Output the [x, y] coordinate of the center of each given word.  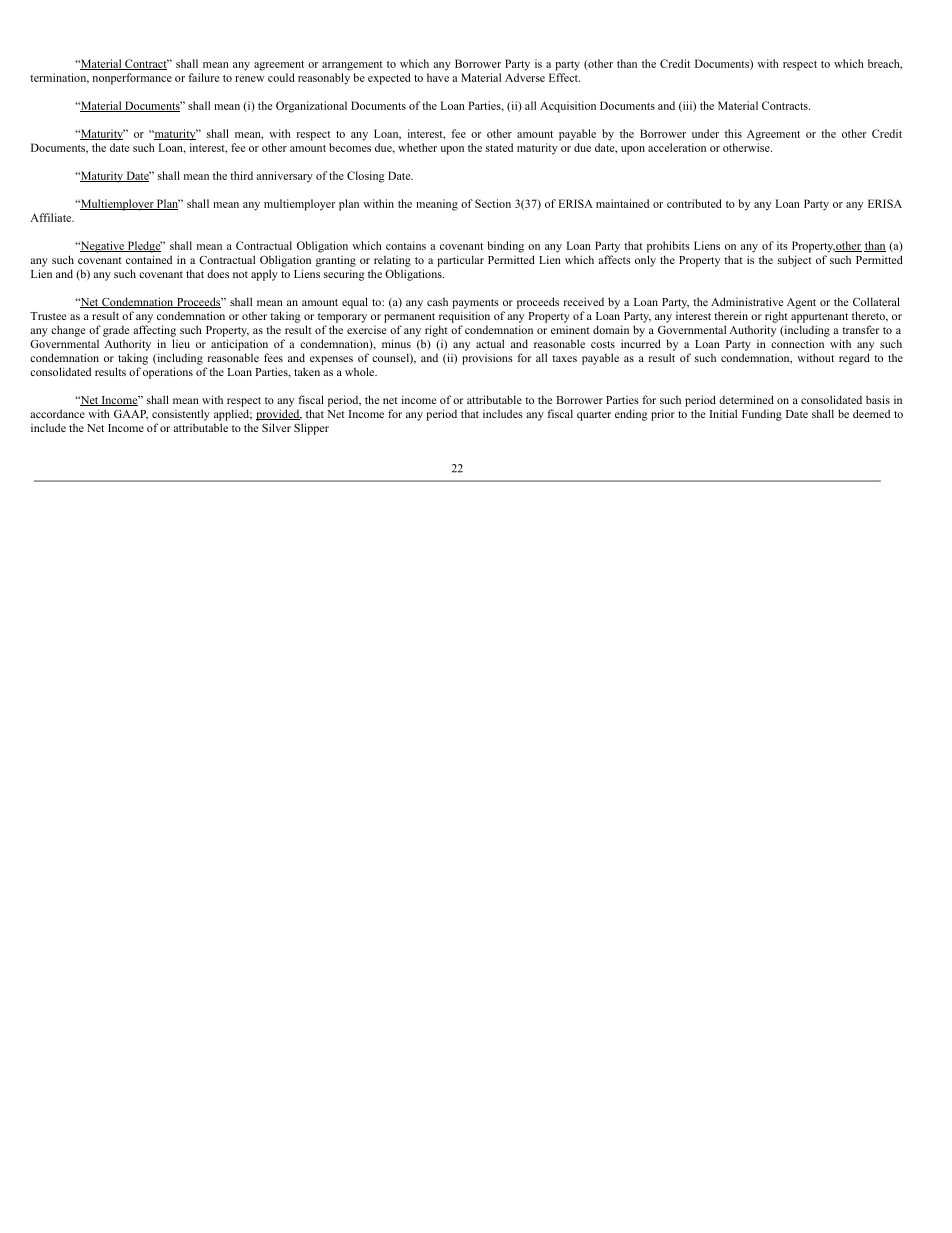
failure [203, 77]
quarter [594, 416]
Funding [762, 415]
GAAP [131, 415]
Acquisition [568, 107]
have [438, 77]
